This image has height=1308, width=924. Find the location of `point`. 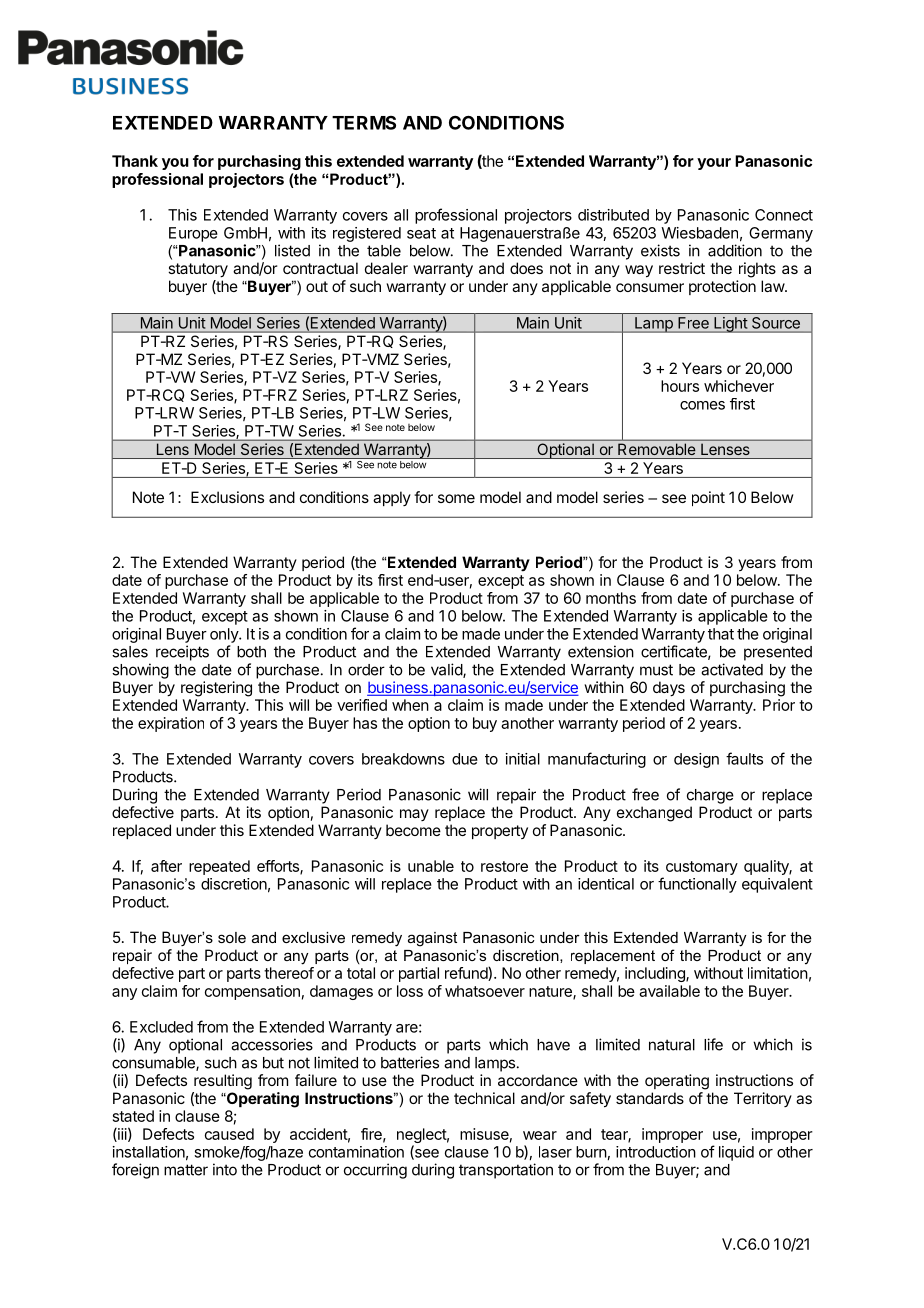

point is located at coordinates (708, 498).
